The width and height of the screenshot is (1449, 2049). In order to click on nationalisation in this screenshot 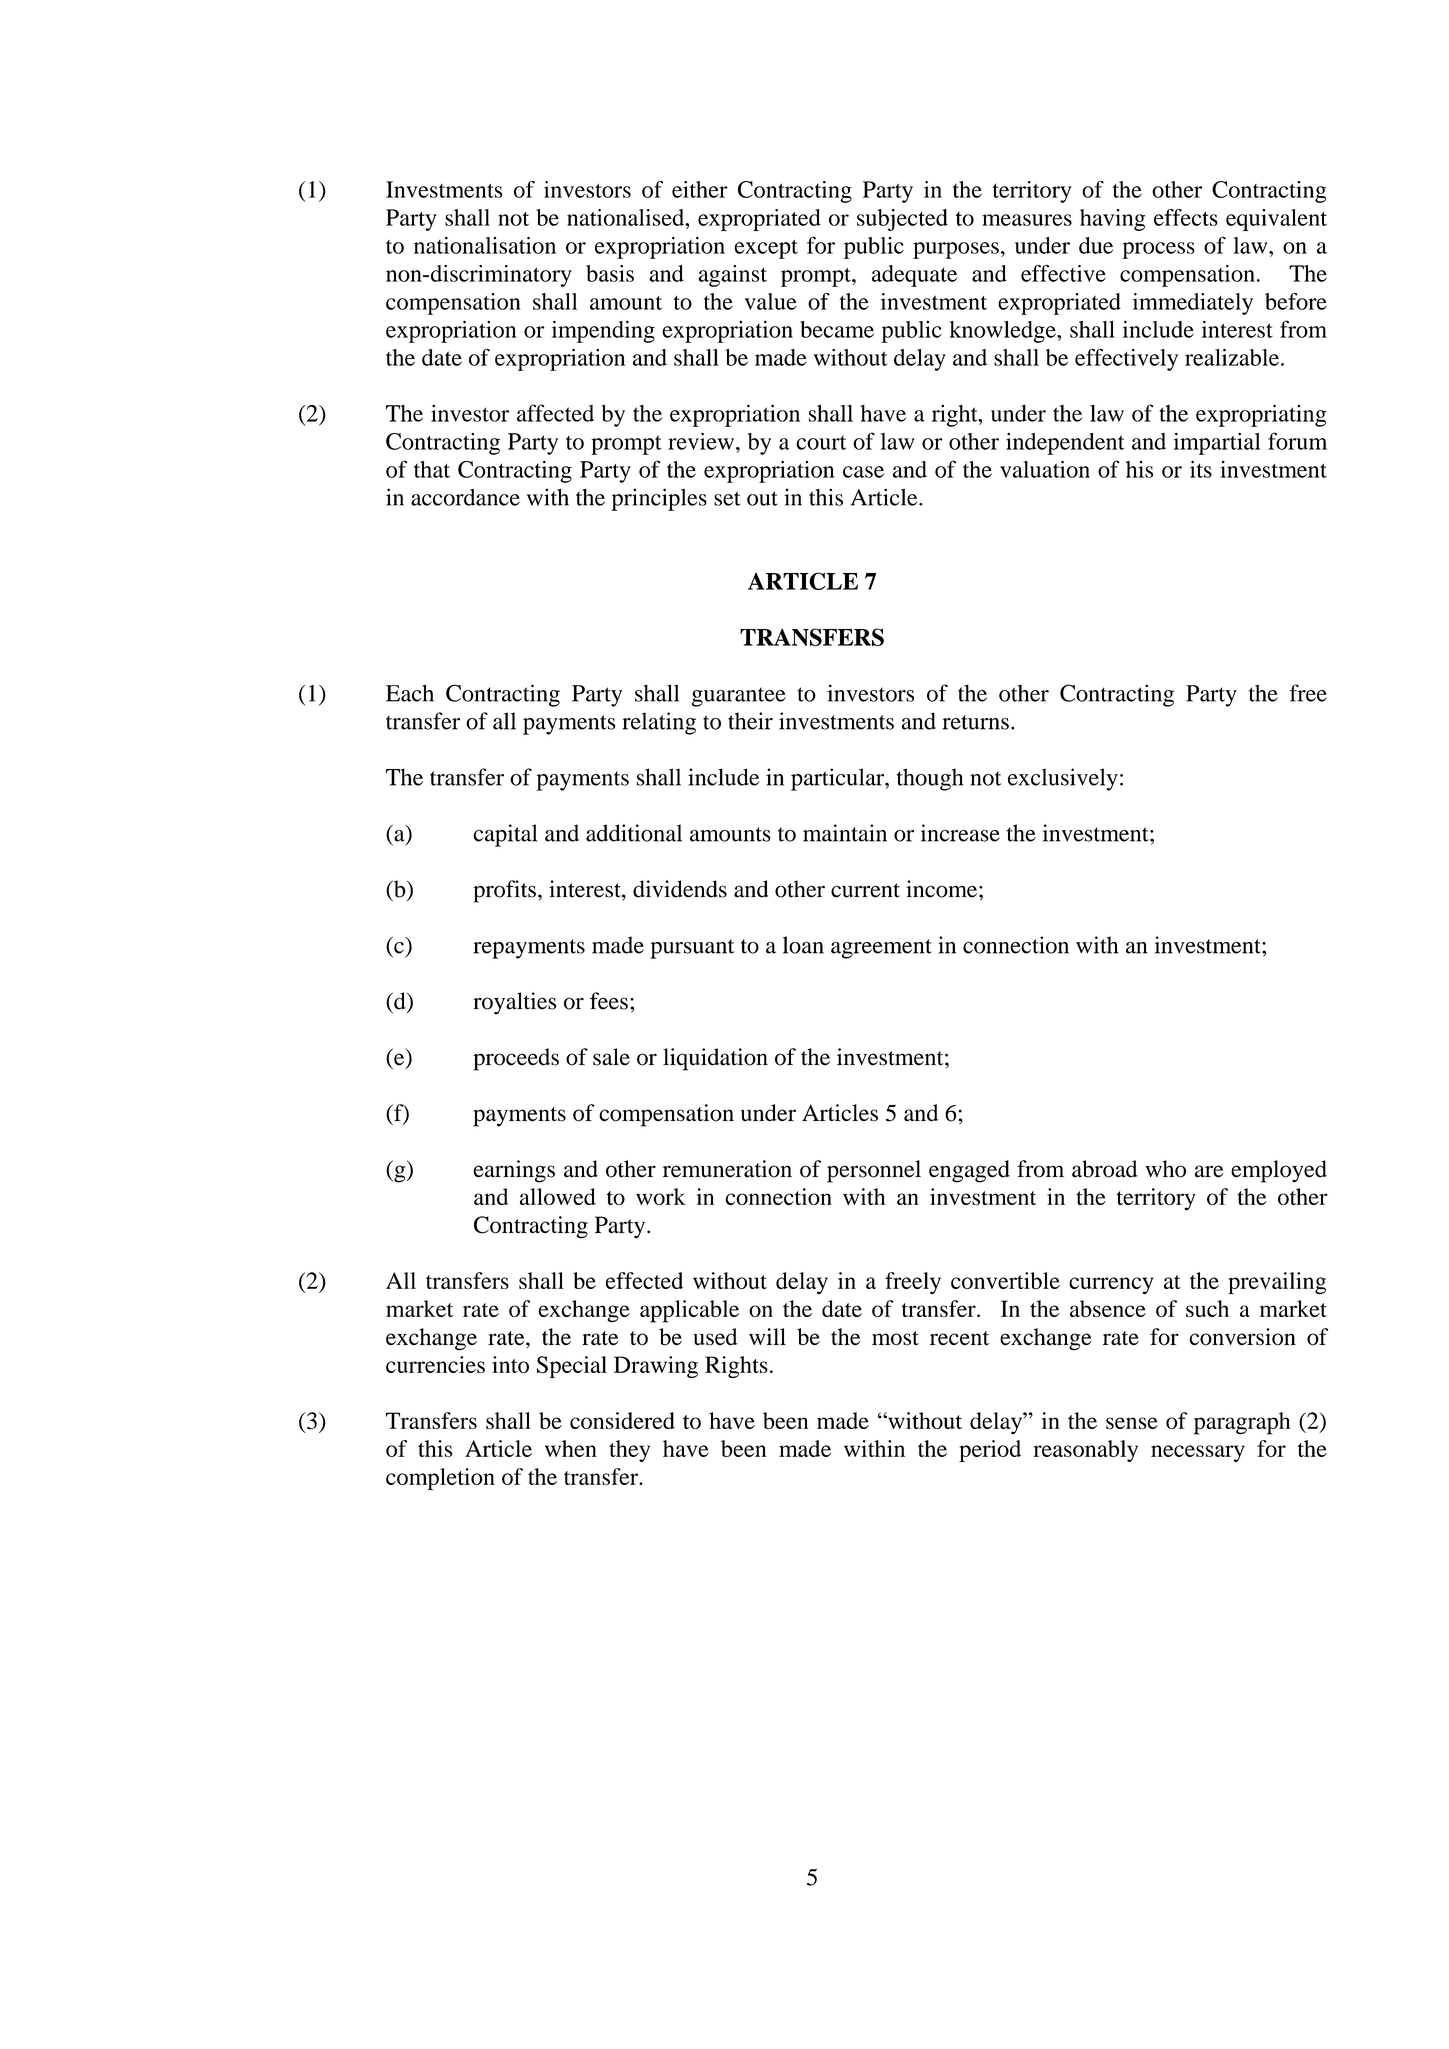, I will do `click(485, 245)`.
